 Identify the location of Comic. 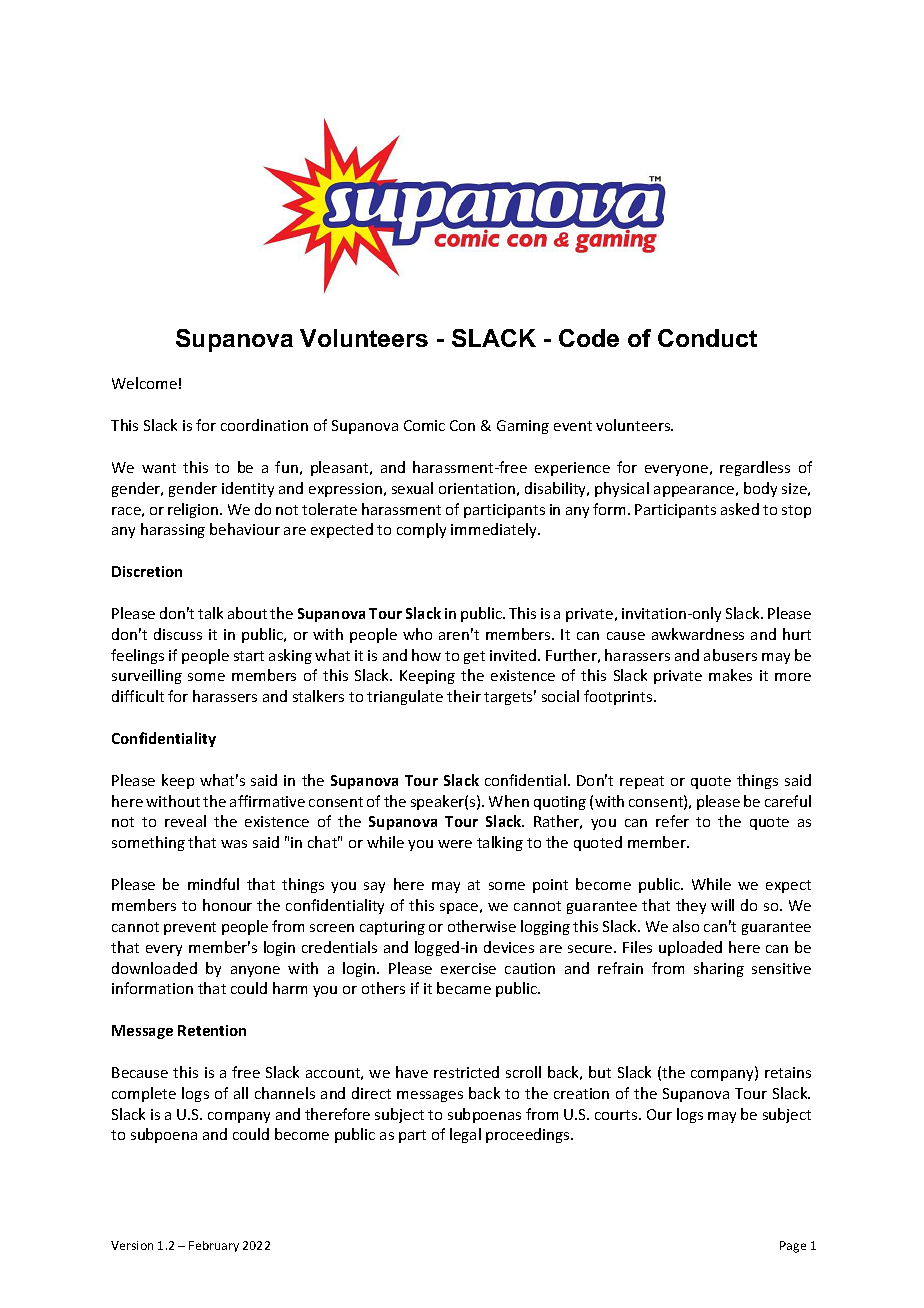
(424, 425).
